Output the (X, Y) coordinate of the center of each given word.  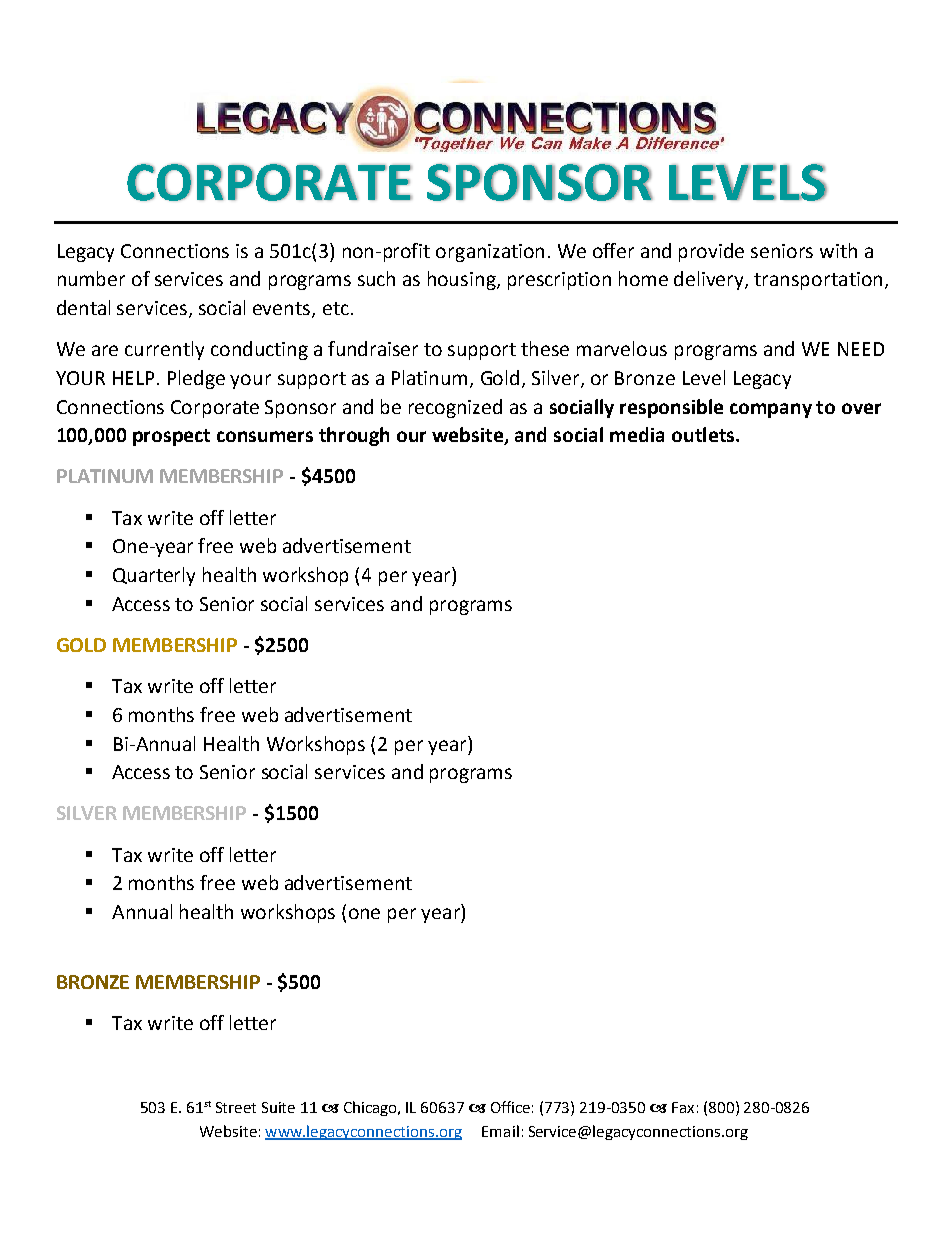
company (771, 410)
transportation (818, 281)
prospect (171, 437)
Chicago (371, 1108)
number (91, 278)
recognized (455, 408)
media (637, 434)
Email (500, 1131)
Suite (278, 1107)
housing (463, 280)
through (354, 436)
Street (236, 1107)
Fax (683, 1107)
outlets (704, 434)
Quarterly (154, 576)
